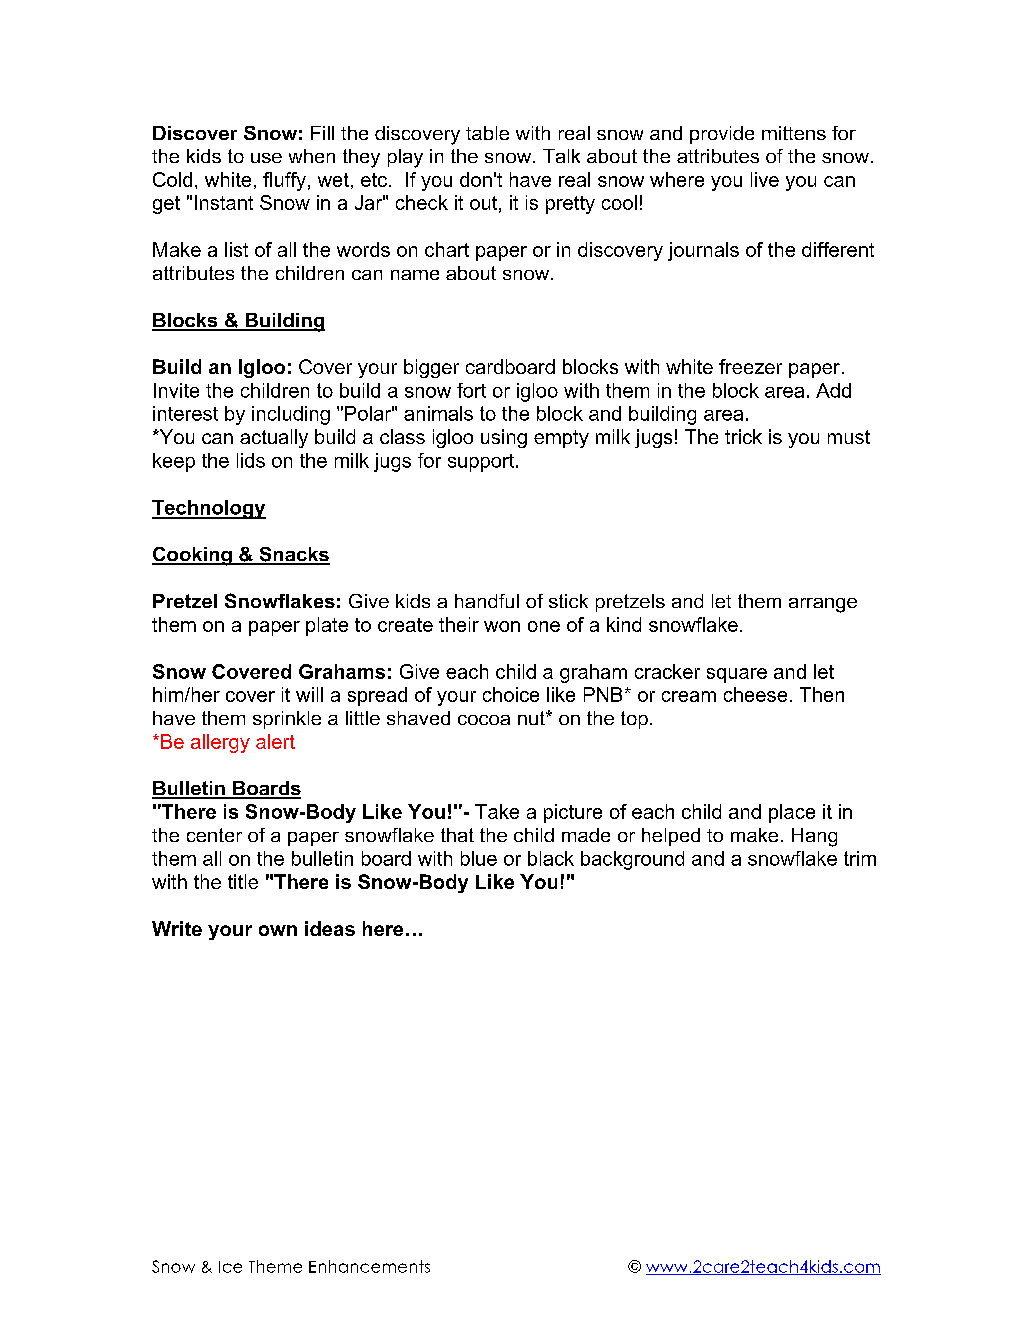 The width and height of the document is (1033, 1337). I want to click on table, so click(487, 133).
